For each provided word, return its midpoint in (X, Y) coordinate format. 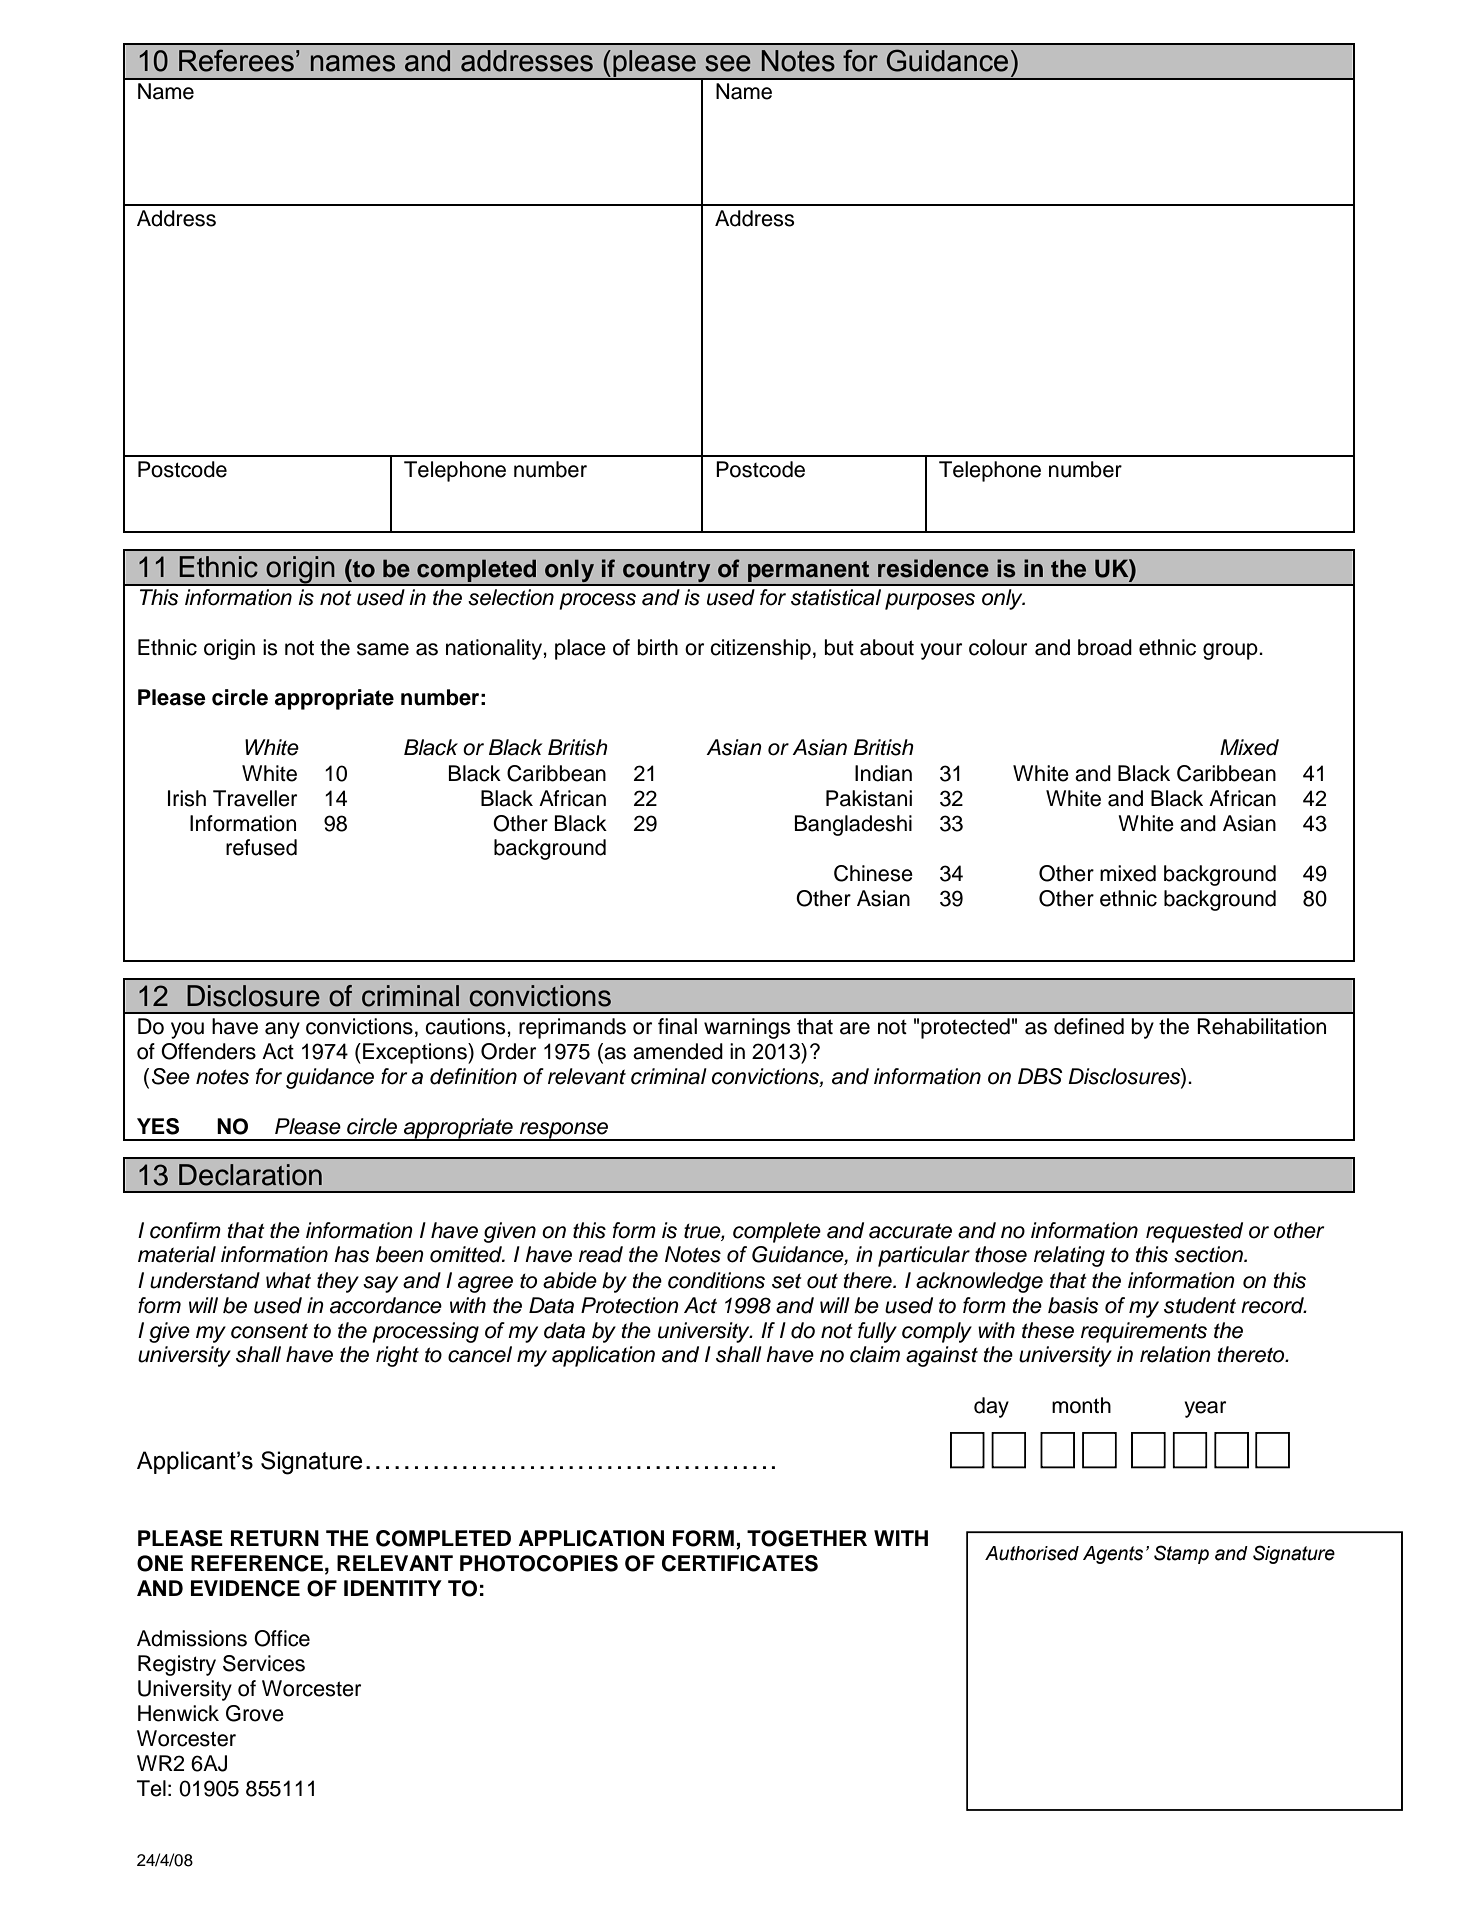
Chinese (873, 873)
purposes (930, 601)
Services (264, 1663)
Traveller (255, 798)
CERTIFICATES (740, 1563)
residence (933, 568)
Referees (236, 60)
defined (1089, 1026)
